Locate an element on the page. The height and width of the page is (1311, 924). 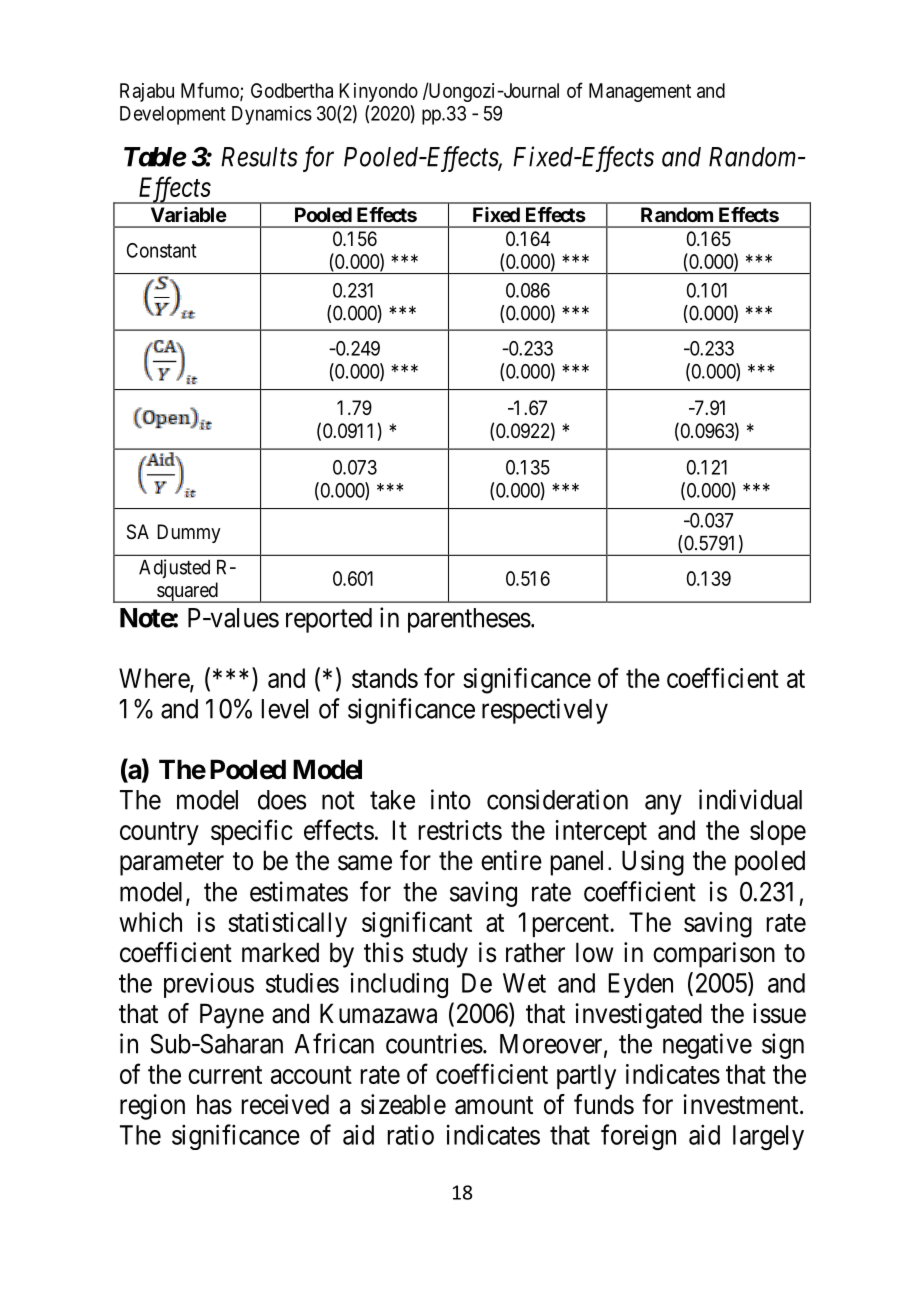
Results is located at coordinates (259, 157).
